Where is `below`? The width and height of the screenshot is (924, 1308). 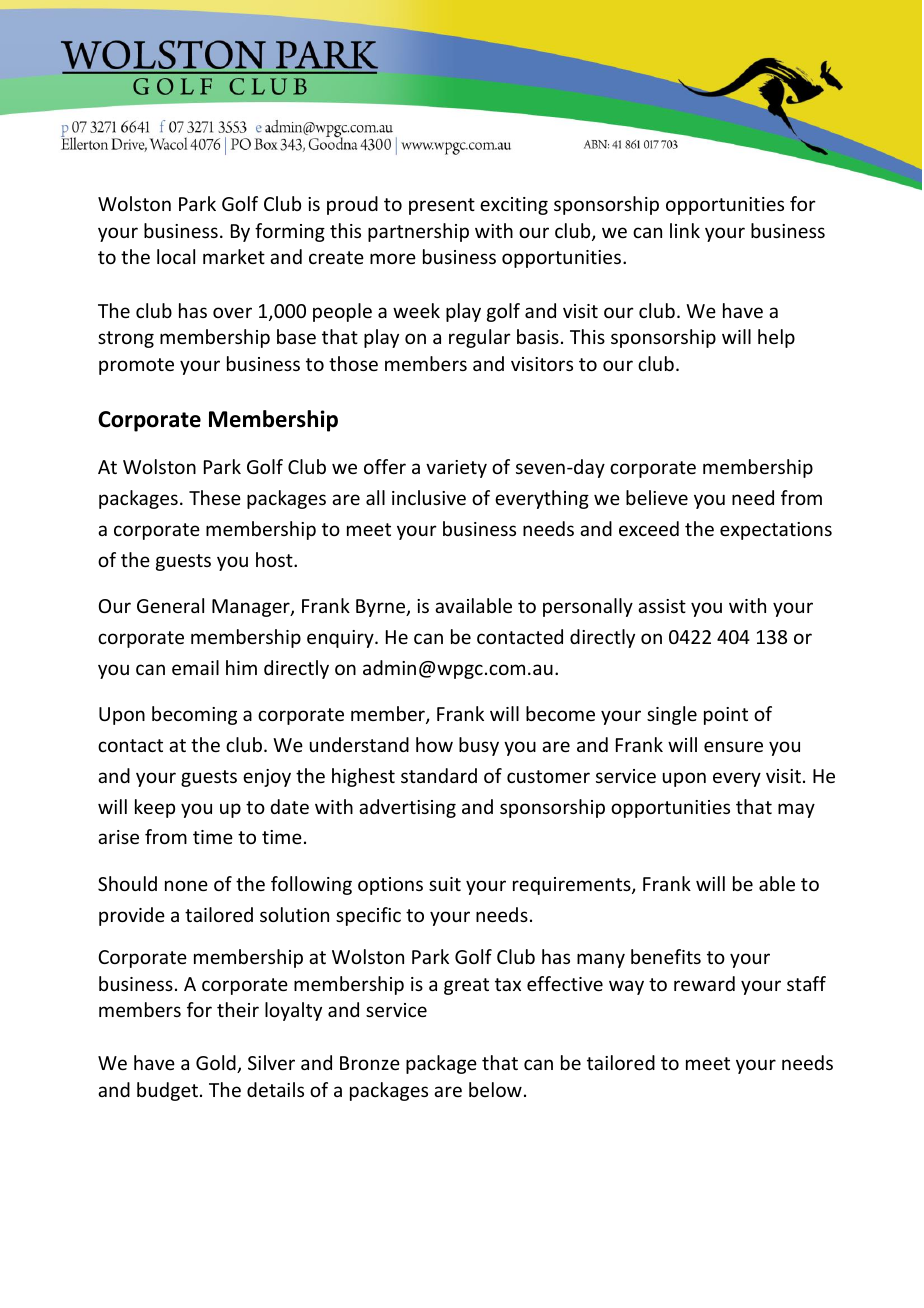 below is located at coordinates (495, 1089).
